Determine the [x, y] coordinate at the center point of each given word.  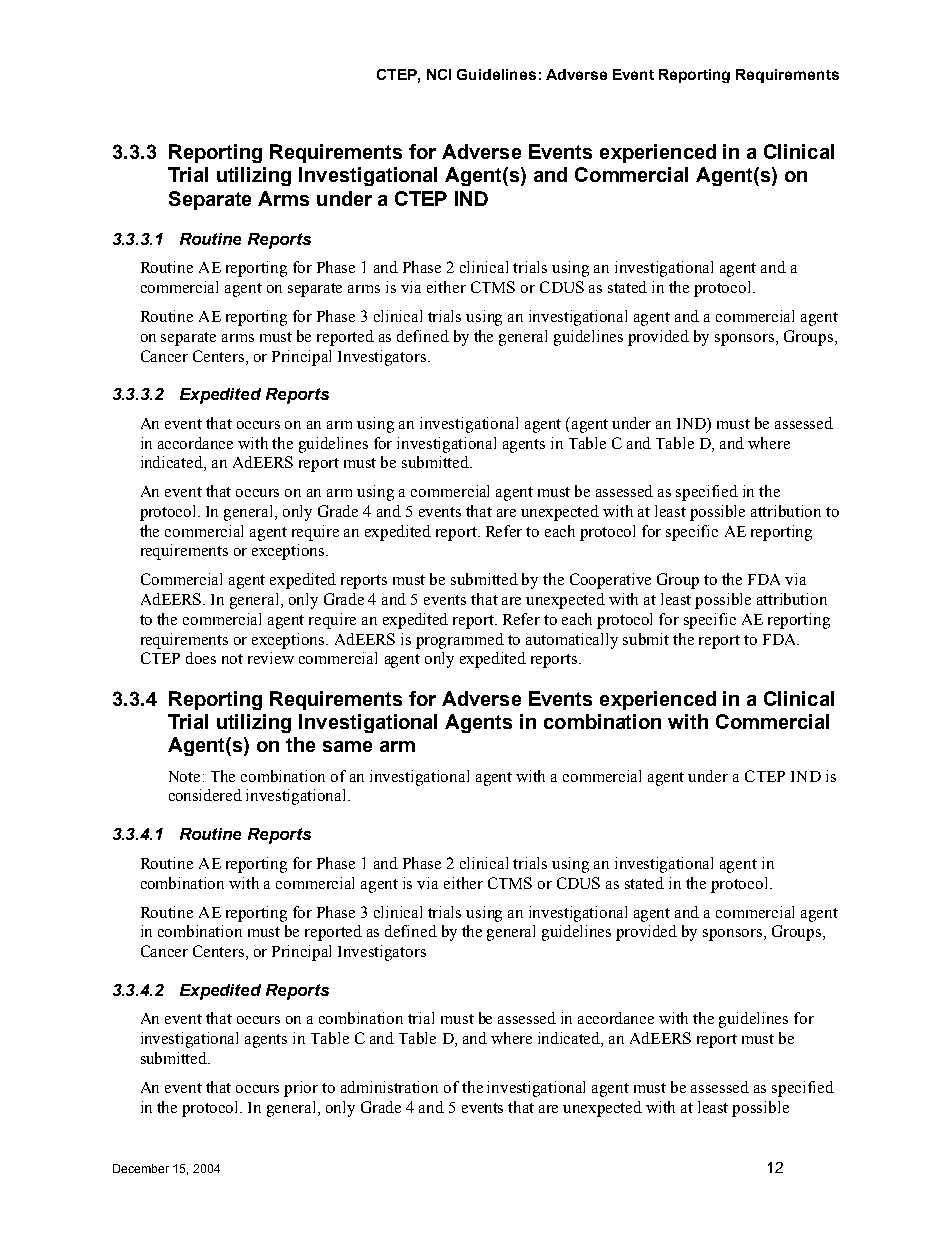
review [271, 658]
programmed [460, 641]
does [201, 658]
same [347, 746]
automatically [572, 641]
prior [301, 1089]
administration [389, 1087]
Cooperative [610, 581]
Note [184, 776]
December [141, 1168]
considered [205, 795]
